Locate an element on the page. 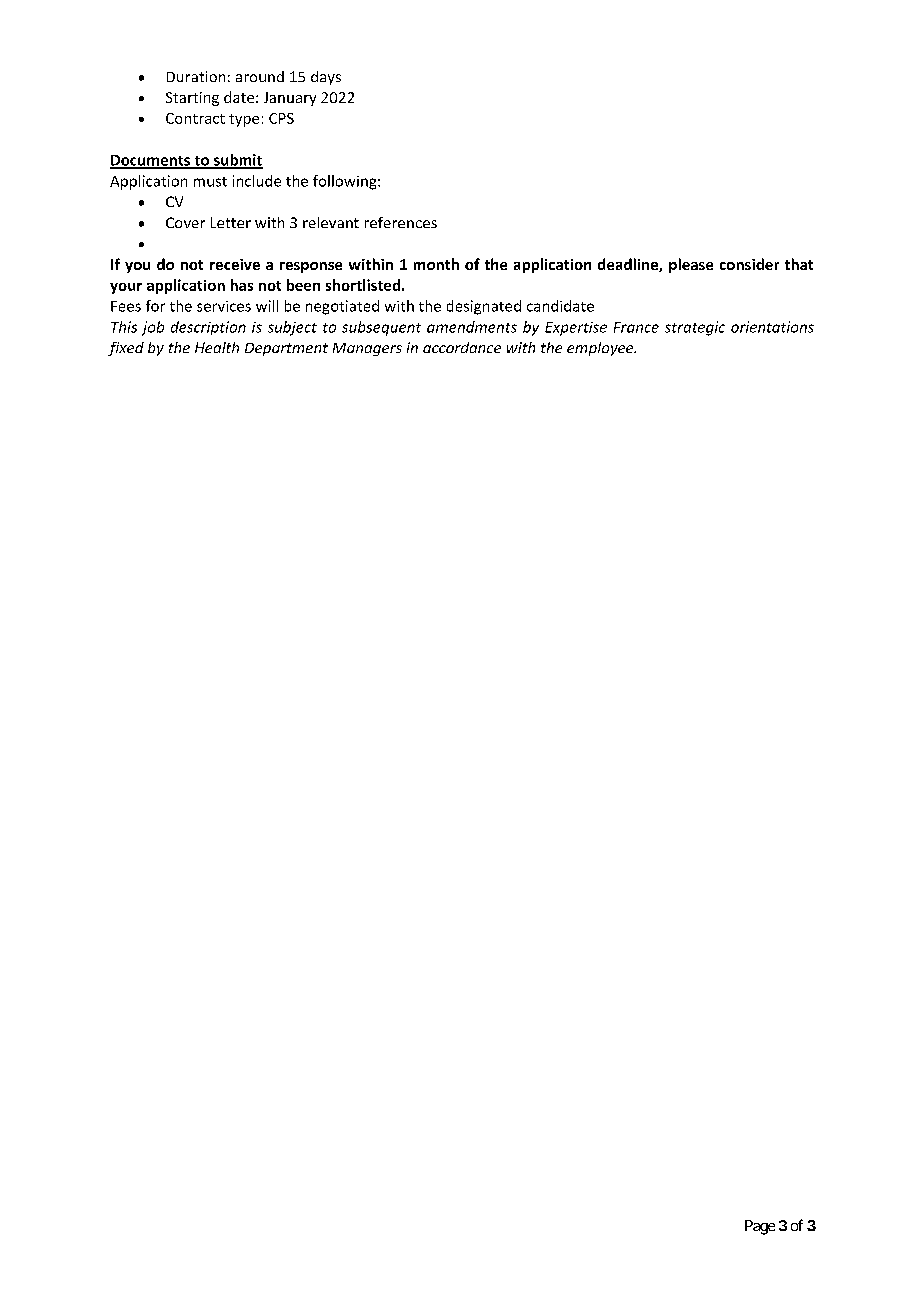 This document has height=1308, width=924. fixed is located at coordinates (126, 349).
